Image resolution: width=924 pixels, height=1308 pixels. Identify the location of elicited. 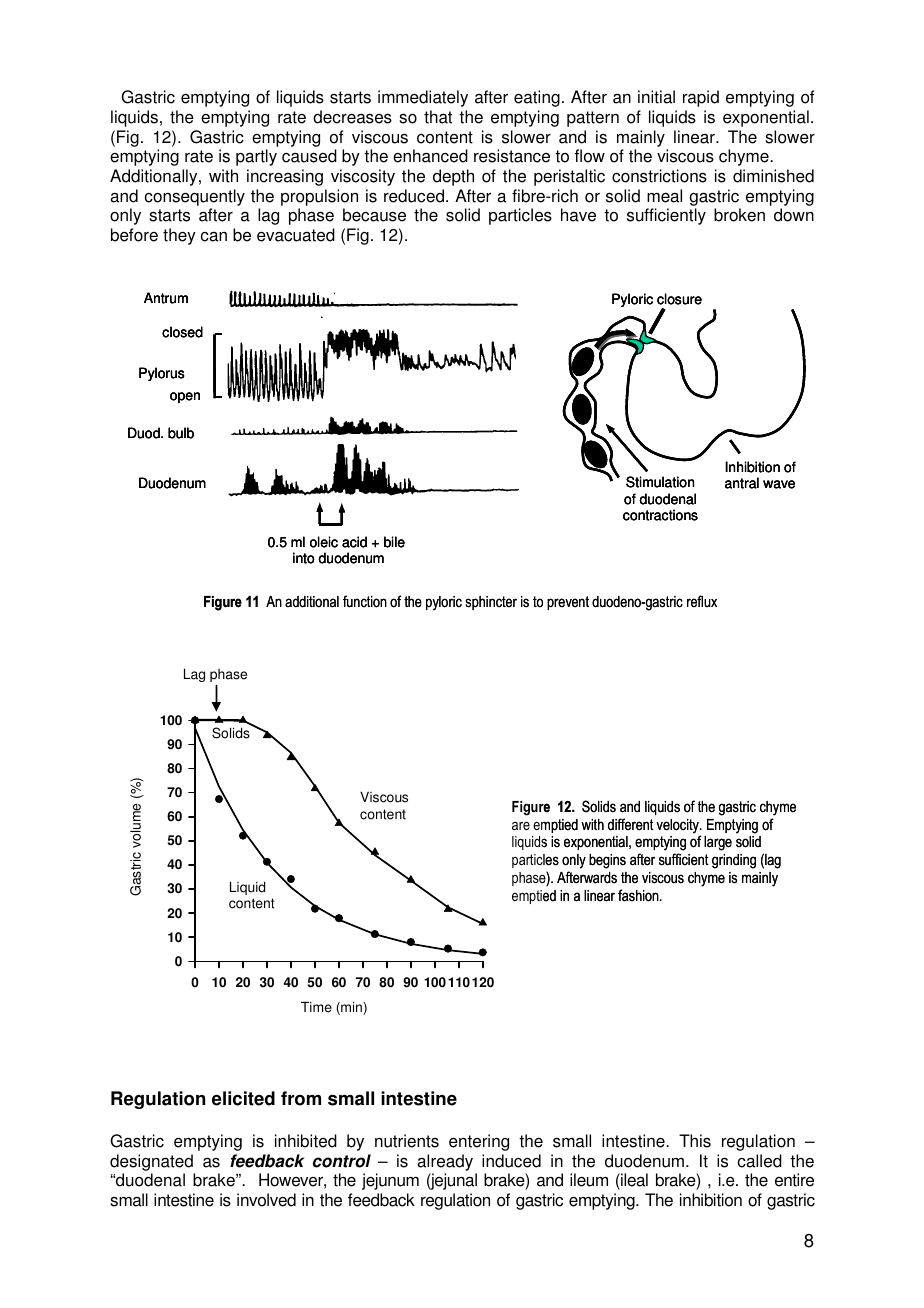
(243, 1098).
